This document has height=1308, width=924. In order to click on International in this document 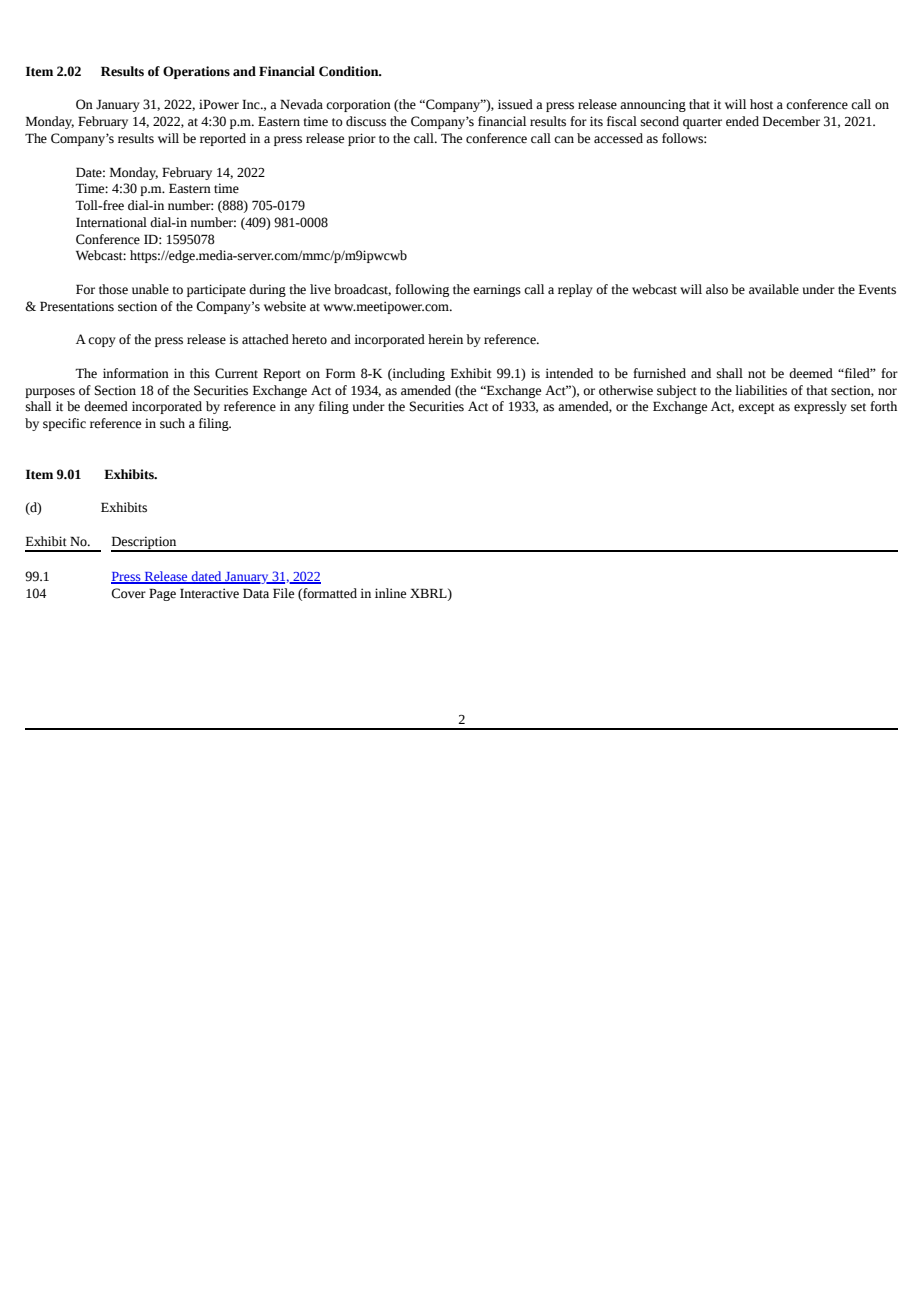, I will do `click(111, 222)`.
